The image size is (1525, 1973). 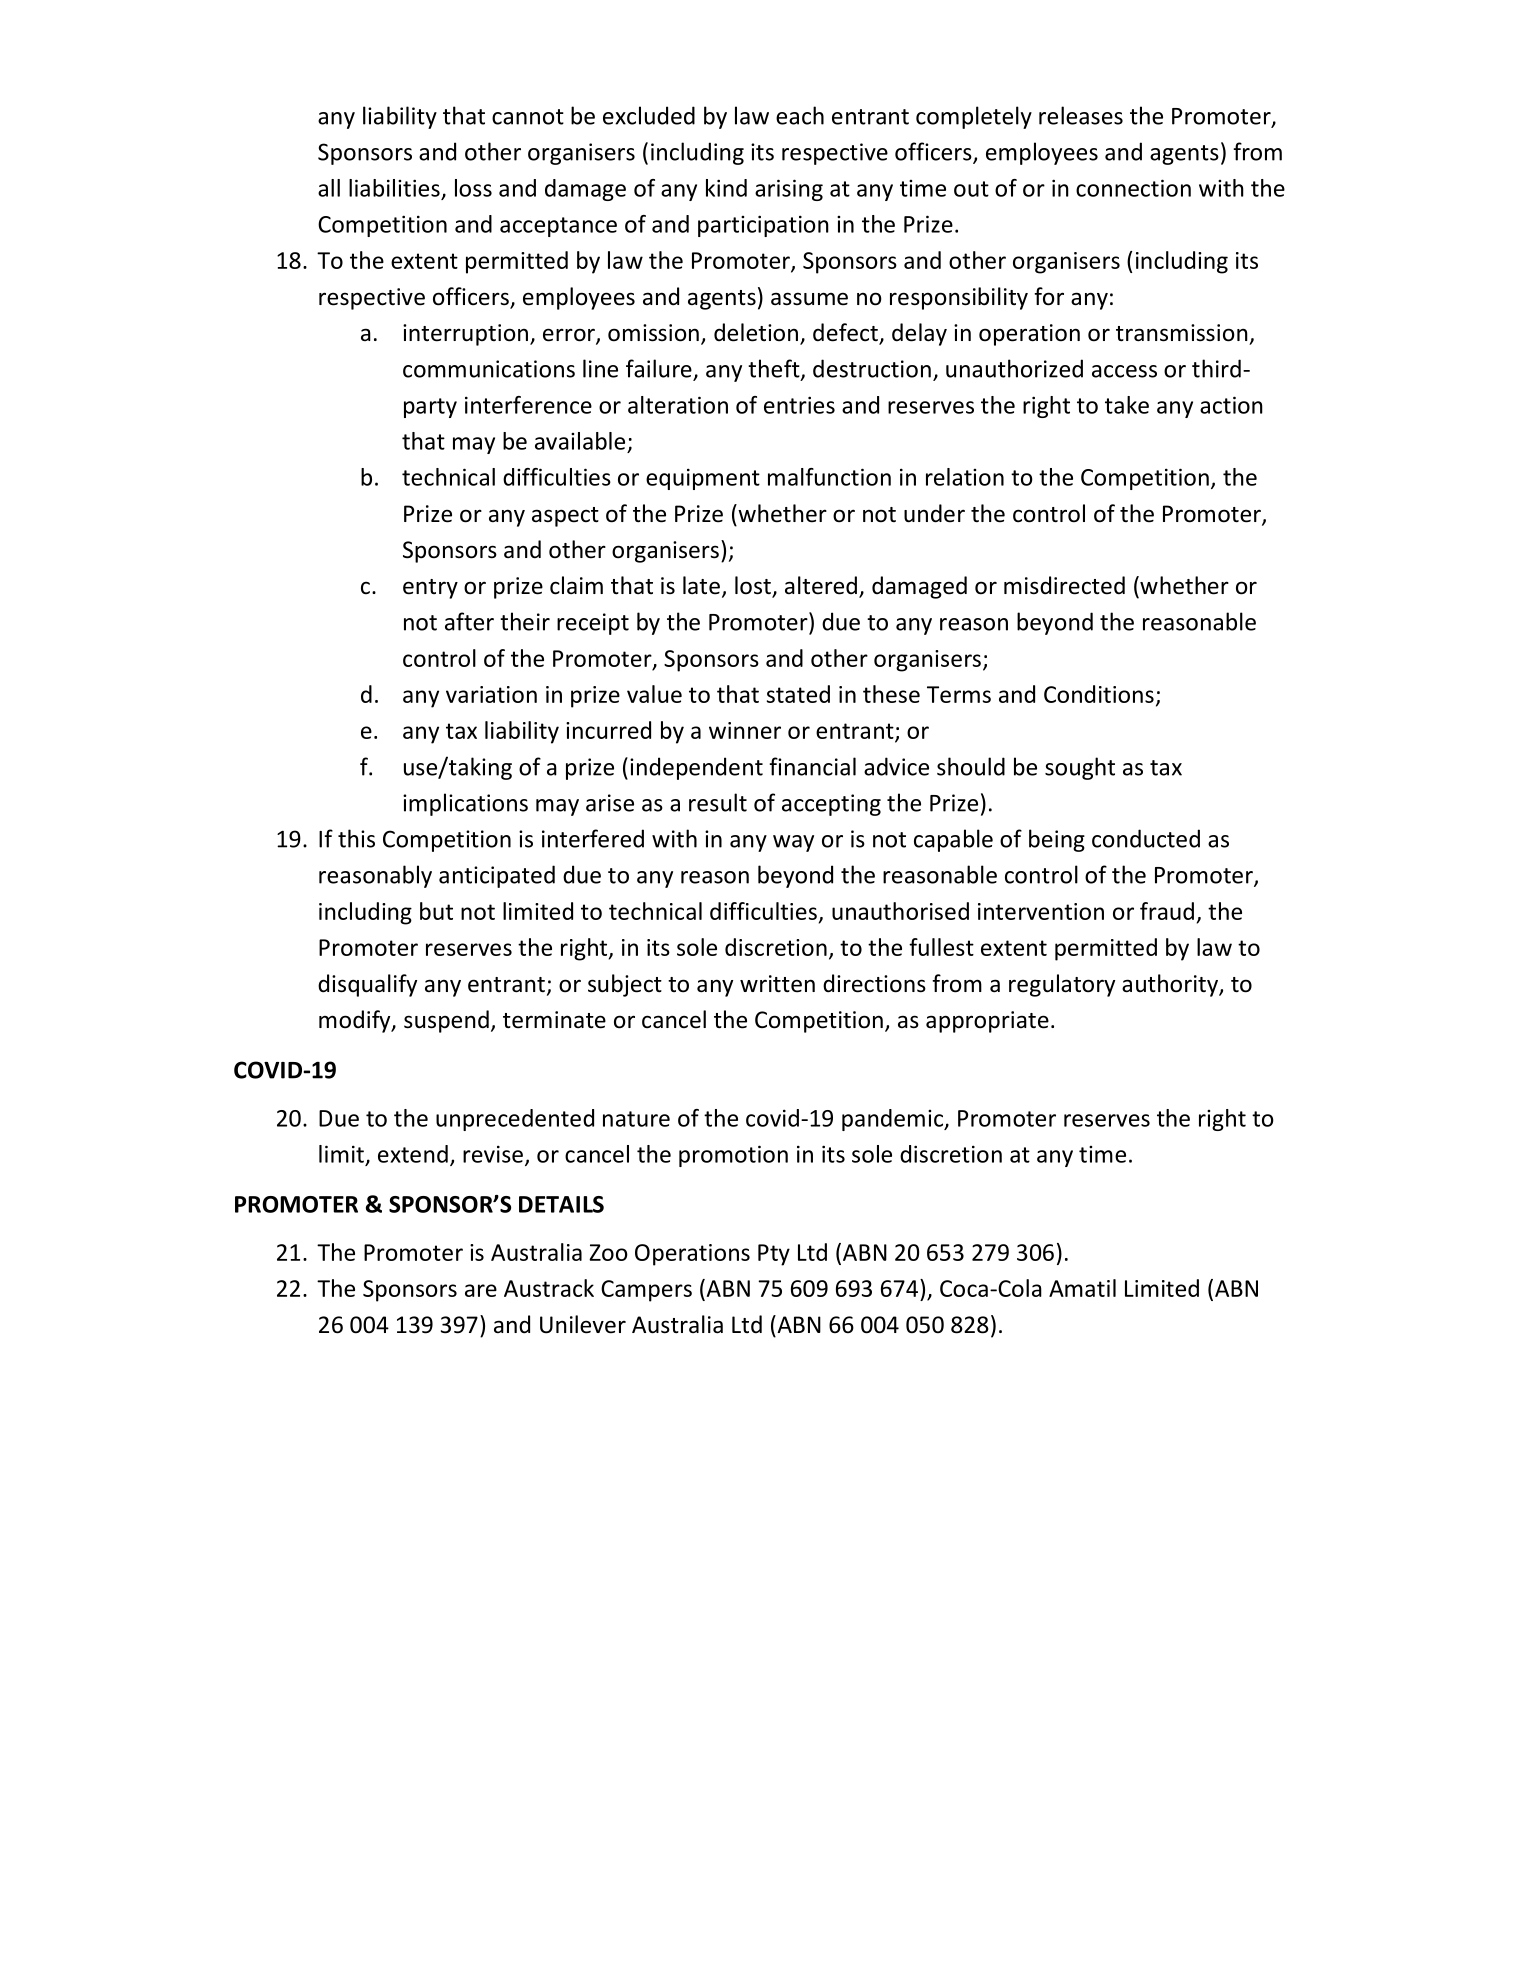 What do you see at coordinates (774, 1255) in the screenshot?
I see `Pty` at bounding box center [774, 1255].
